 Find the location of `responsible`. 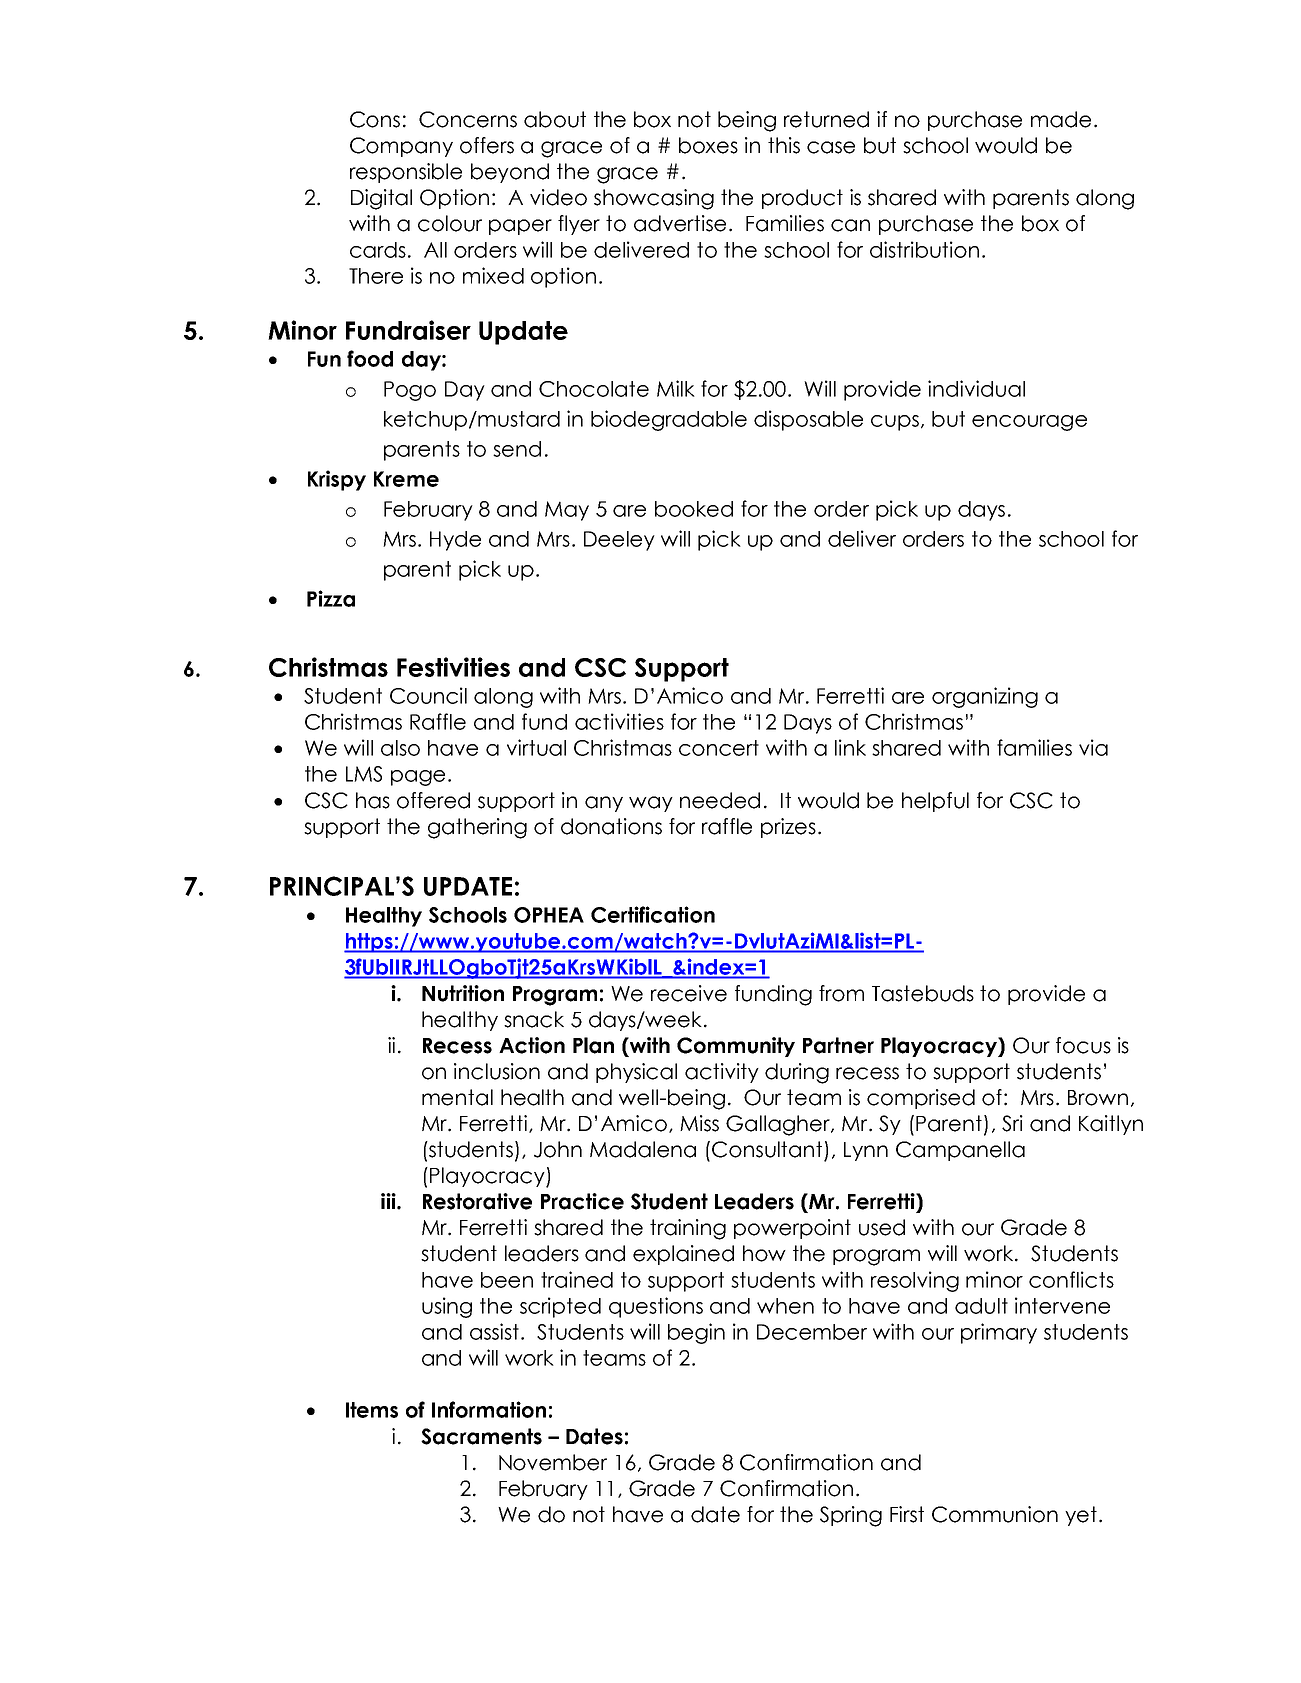

responsible is located at coordinates (406, 173).
